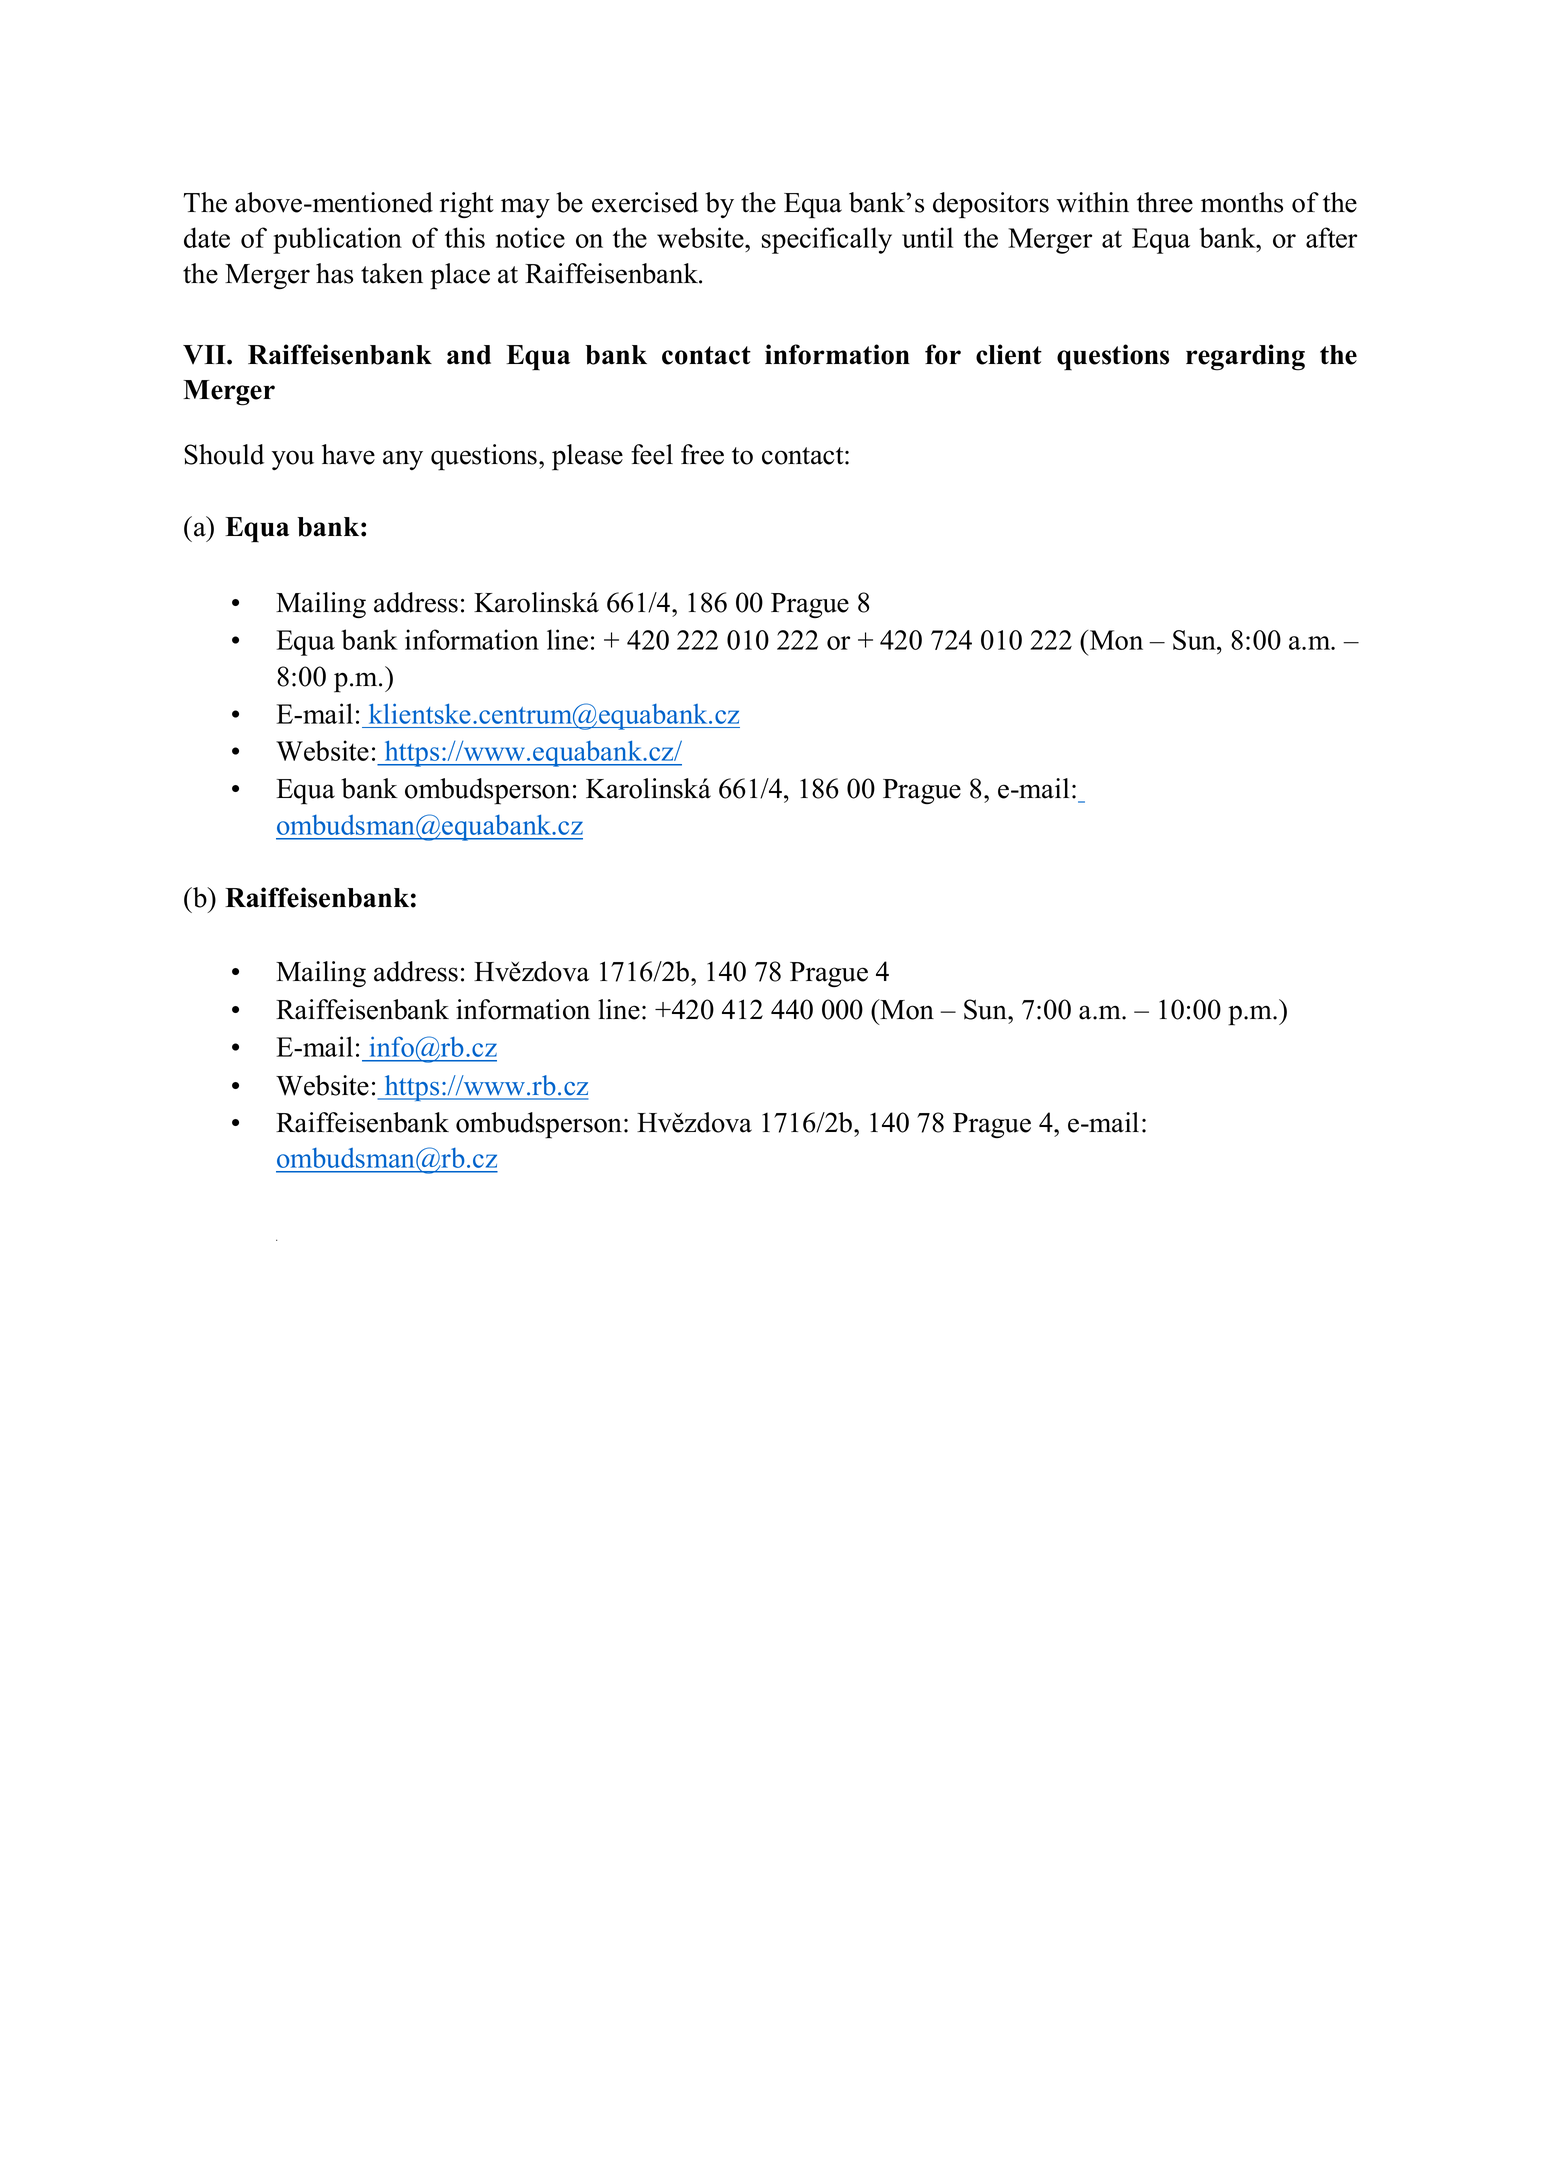 Image resolution: width=1542 pixels, height=2181 pixels. Describe the element at coordinates (1245, 357) in the document. I see `regarding` at that location.
